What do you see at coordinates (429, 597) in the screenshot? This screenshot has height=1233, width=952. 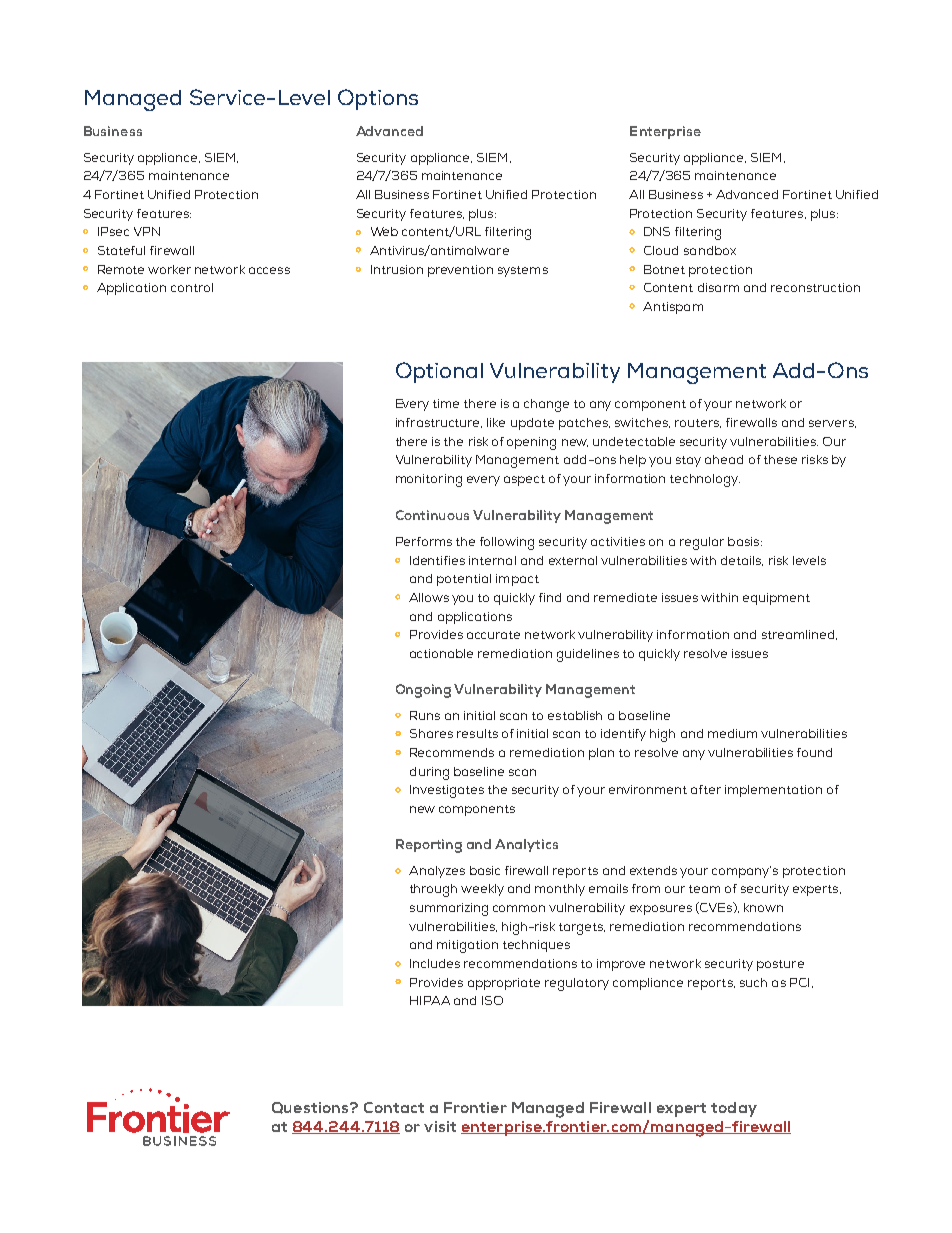 I see `Allows` at bounding box center [429, 597].
